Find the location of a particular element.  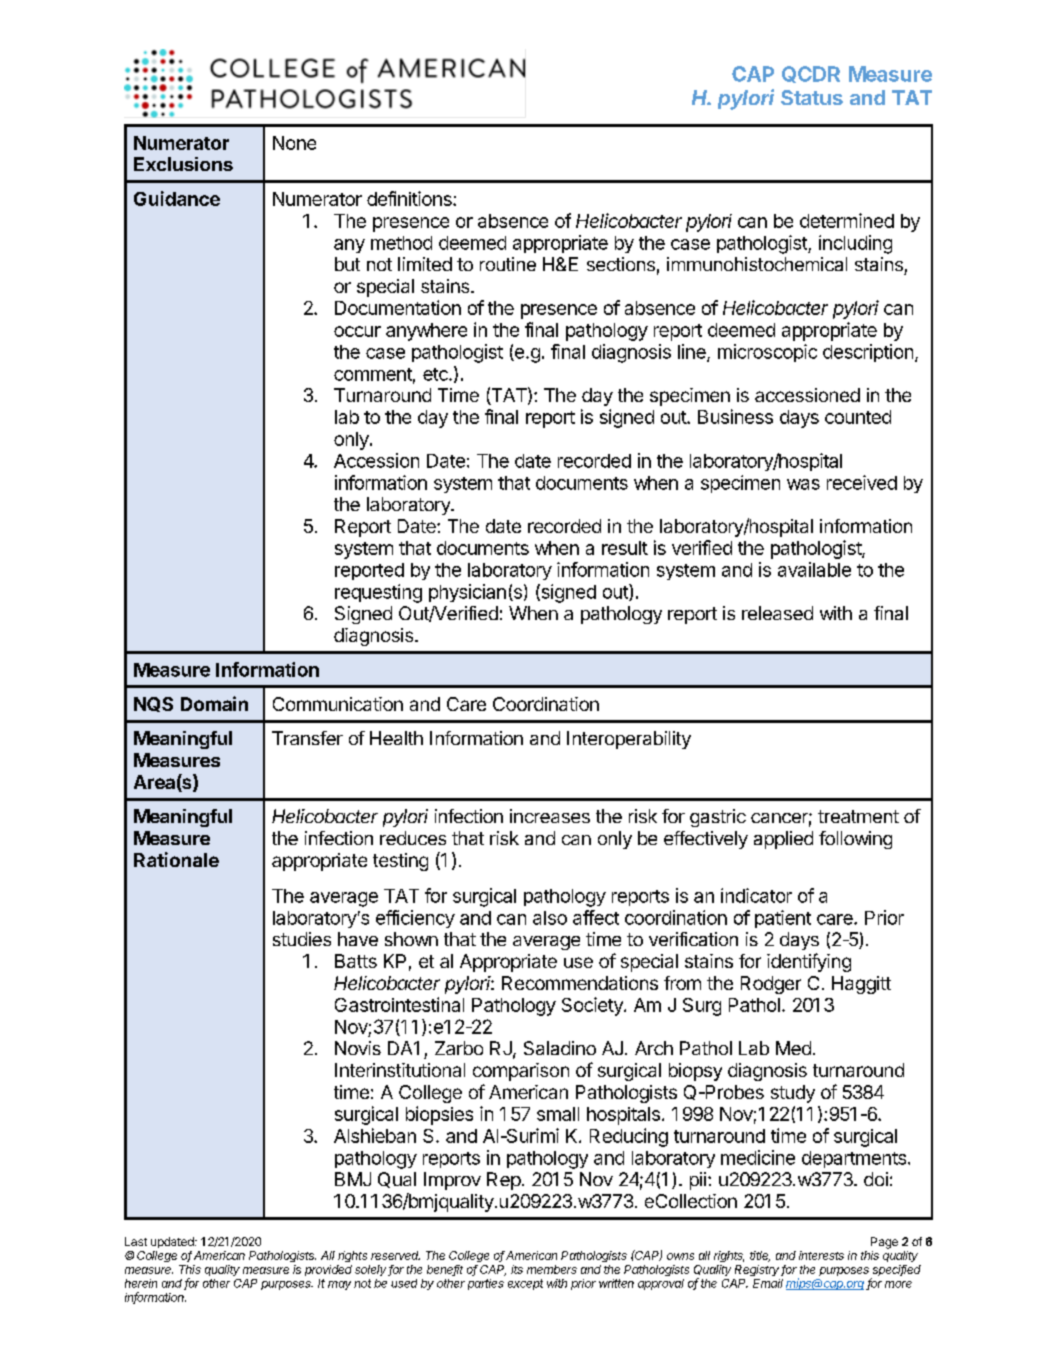

result is located at coordinates (625, 548).
